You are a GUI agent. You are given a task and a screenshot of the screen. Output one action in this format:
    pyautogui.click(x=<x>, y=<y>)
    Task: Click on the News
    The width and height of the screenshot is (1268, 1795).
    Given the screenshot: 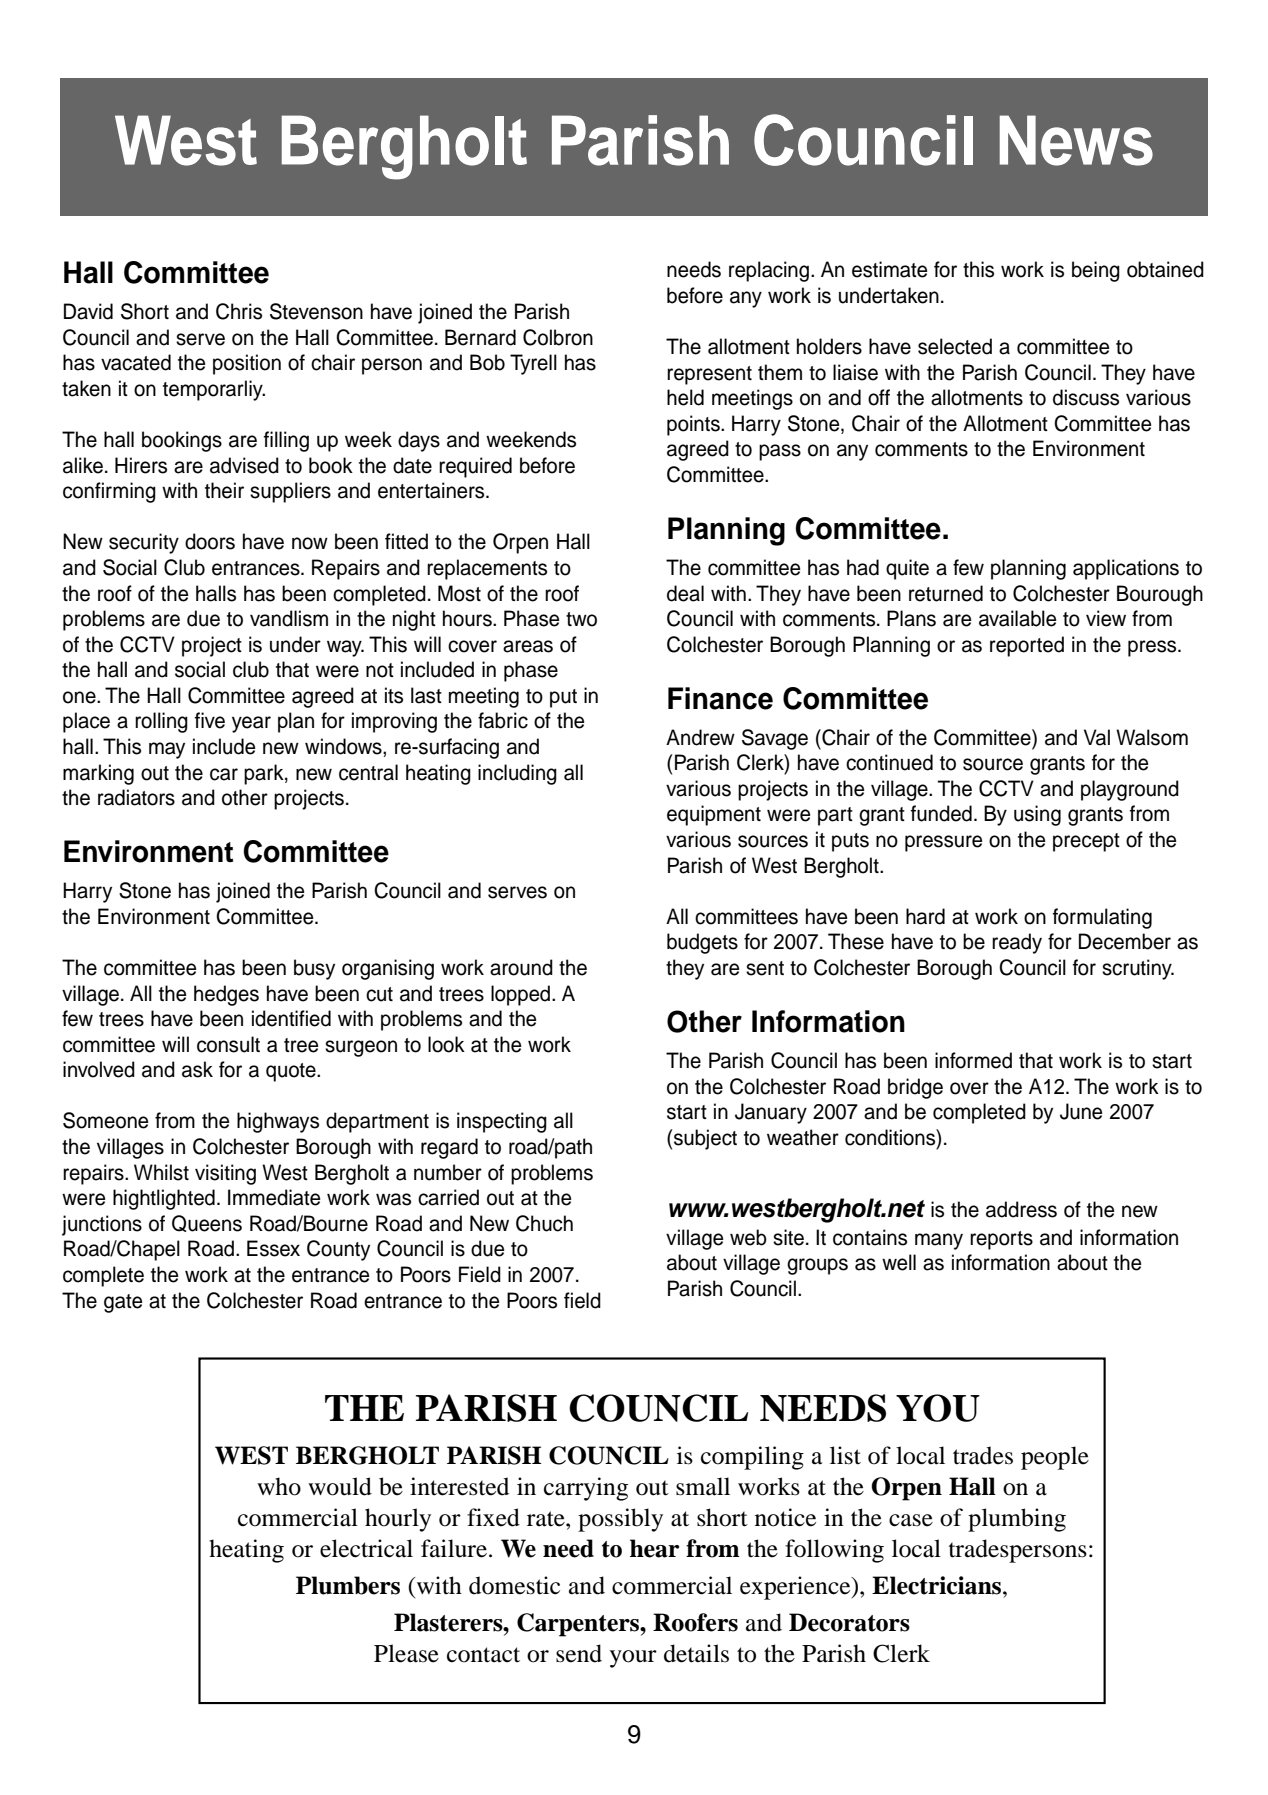 What is the action you would take?
    pyautogui.click(x=1076, y=140)
